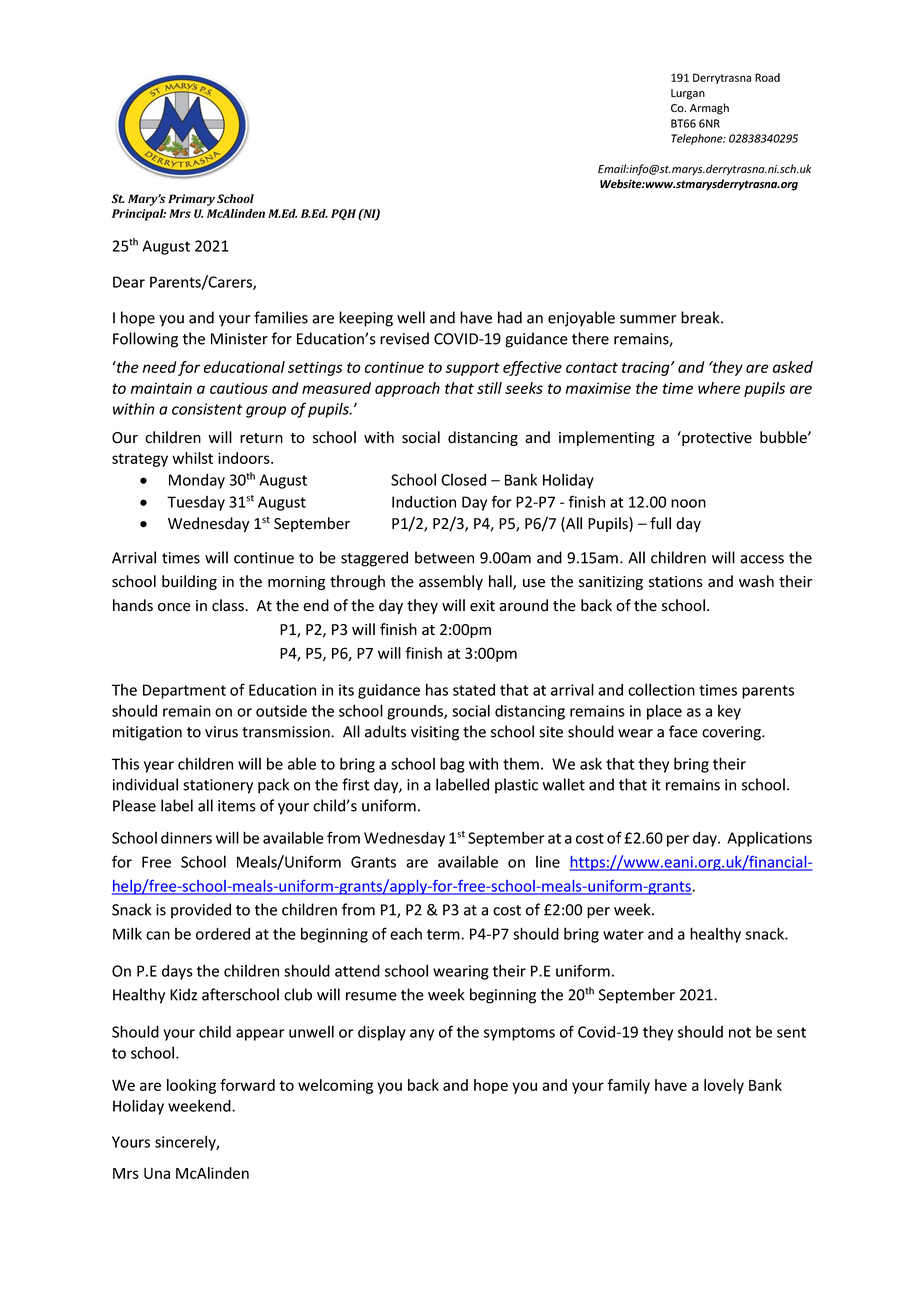  What do you see at coordinates (716, 438) in the screenshot?
I see `protective` at bounding box center [716, 438].
